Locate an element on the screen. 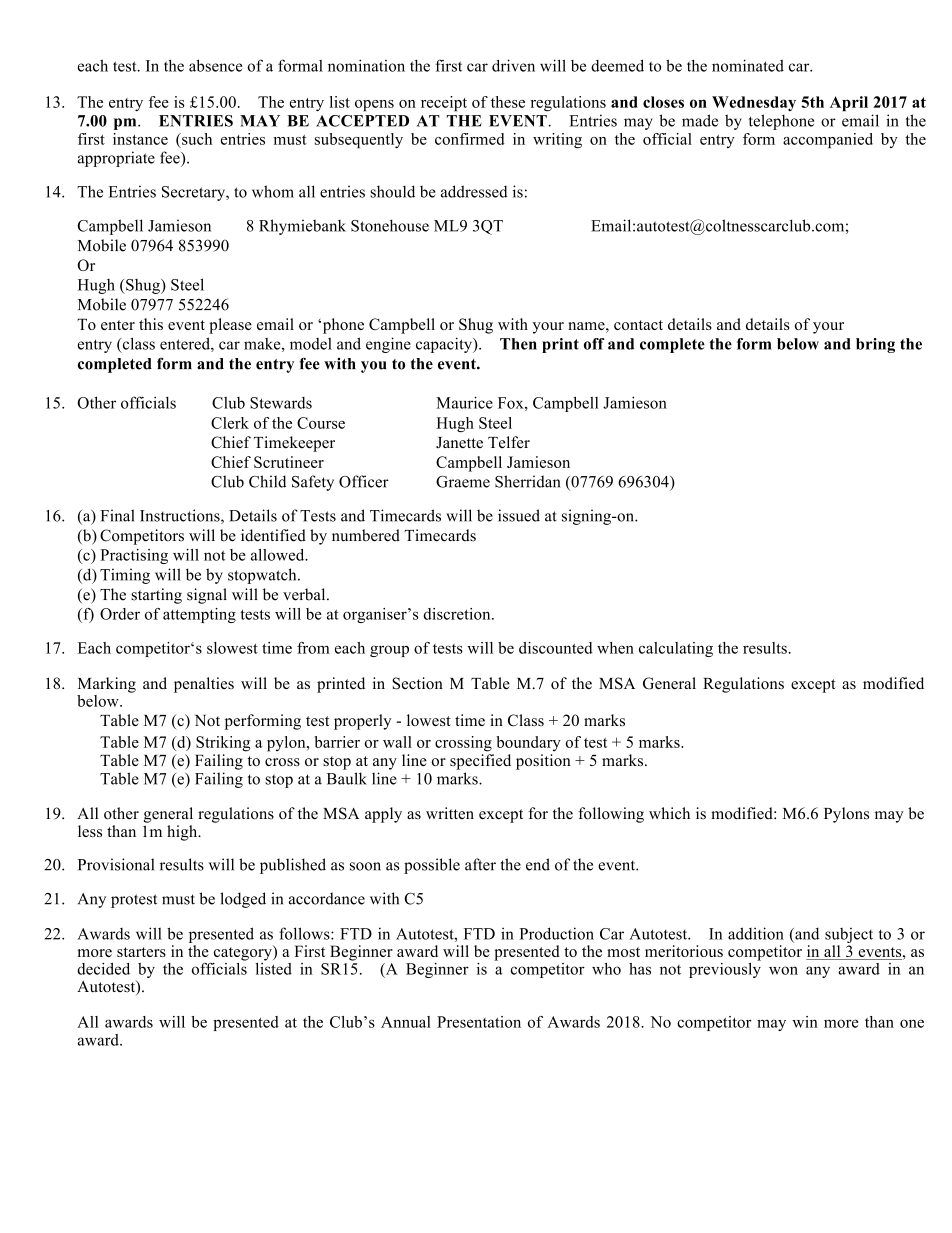 The image size is (952, 1233). Maurice is located at coordinates (464, 402).
